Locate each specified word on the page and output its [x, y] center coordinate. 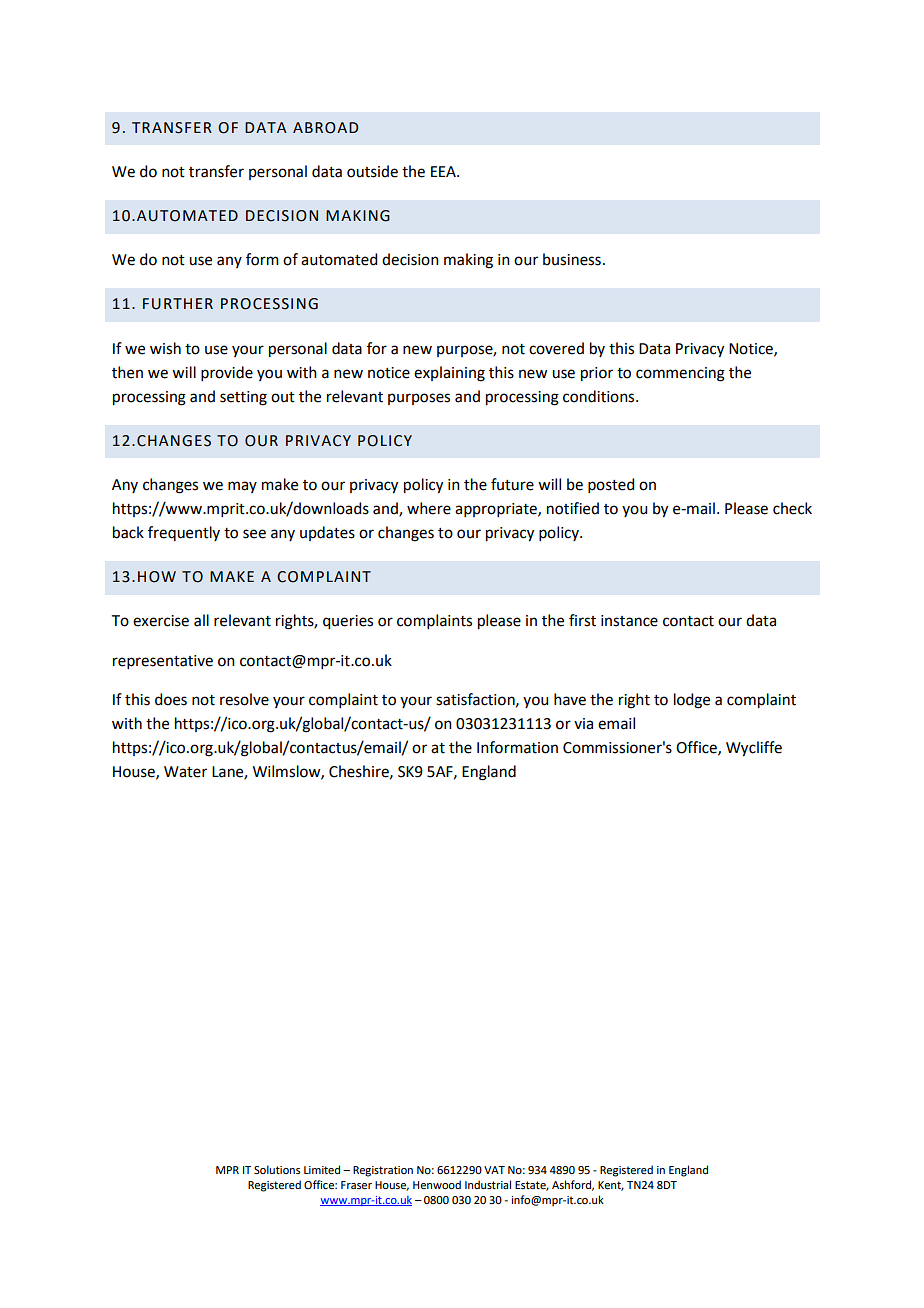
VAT [494, 1170]
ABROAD [325, 128]
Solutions [277, 1169]
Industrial [488, 1184]
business [572, 259]
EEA [444, 171]
